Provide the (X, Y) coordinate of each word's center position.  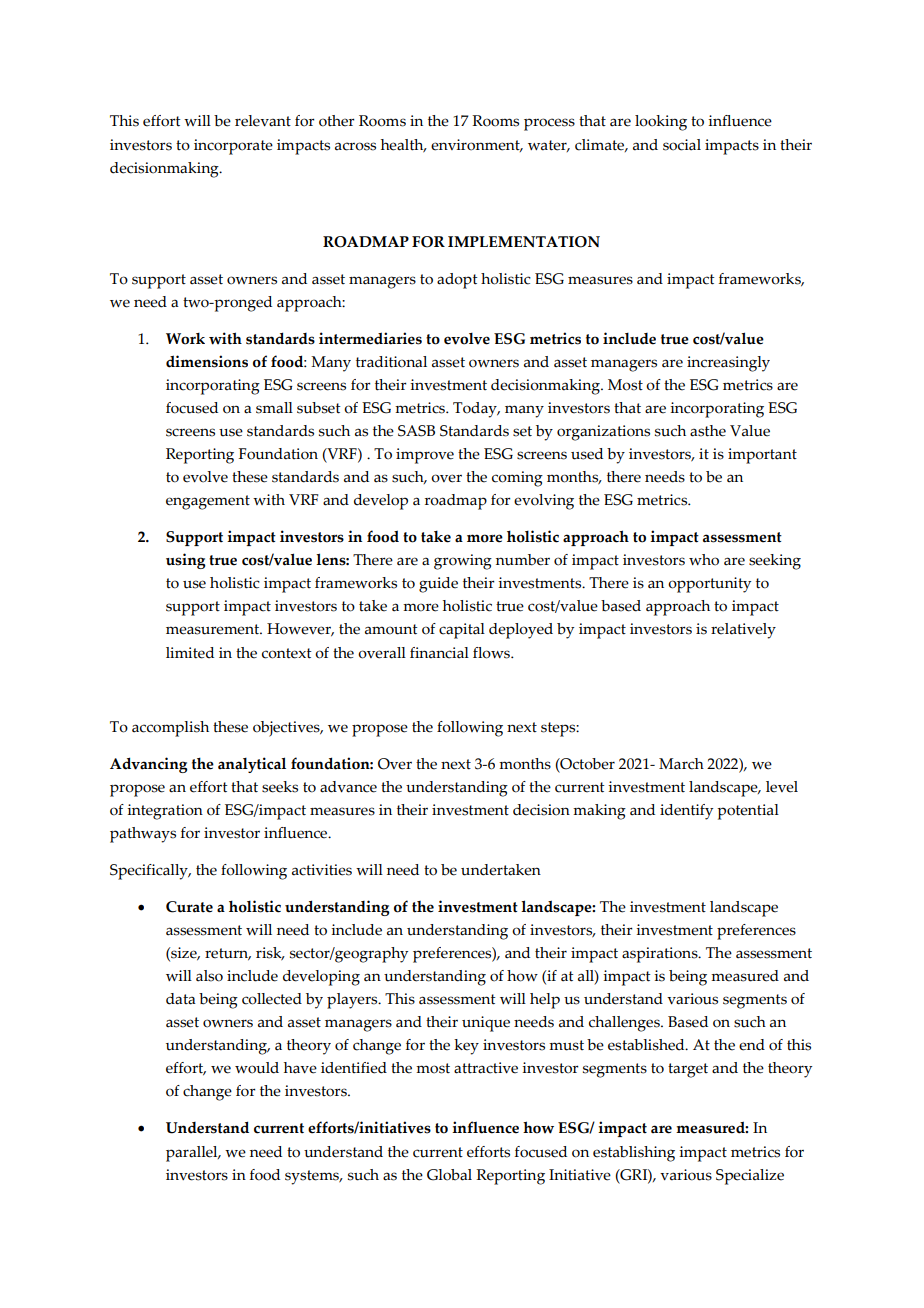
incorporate (233, 147)
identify (686, 812)
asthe (708, 431)
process (549, 124)
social (682, 145)
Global (449, 1175)
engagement (208, 502)
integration (165, 812)
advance (348, 787)
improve (425, 456)
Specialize (750, 1177)
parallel (193, 1154)
